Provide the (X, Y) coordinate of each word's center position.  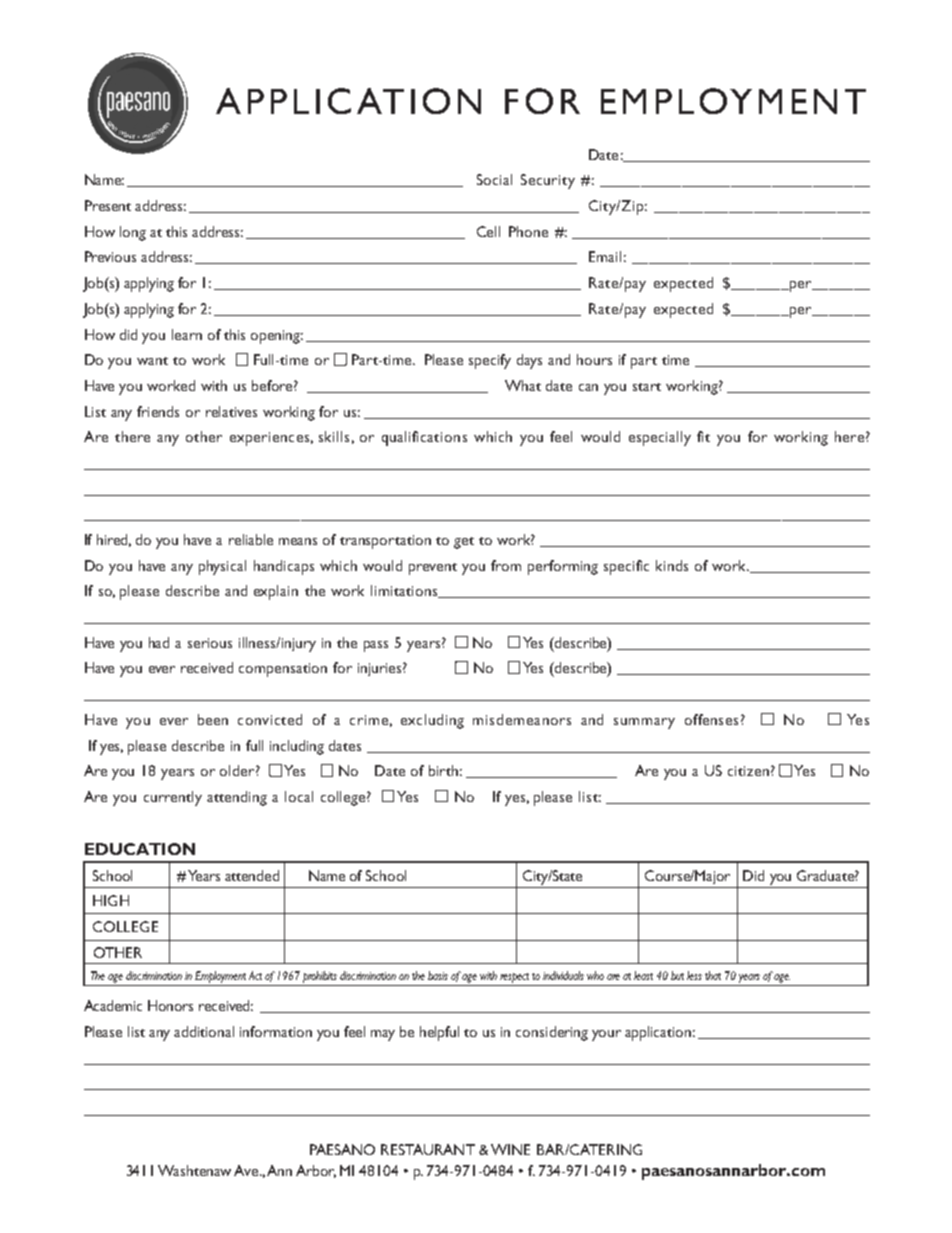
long (133, 233)
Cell (488, 231)
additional (204, 1031)
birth (445, 770)
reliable (251, 539)
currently (173, 798)
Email (605, 256)
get (464, 543)
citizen (748, 771)
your (606, 1035)
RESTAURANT (428, 1149)
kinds (672, 565)
